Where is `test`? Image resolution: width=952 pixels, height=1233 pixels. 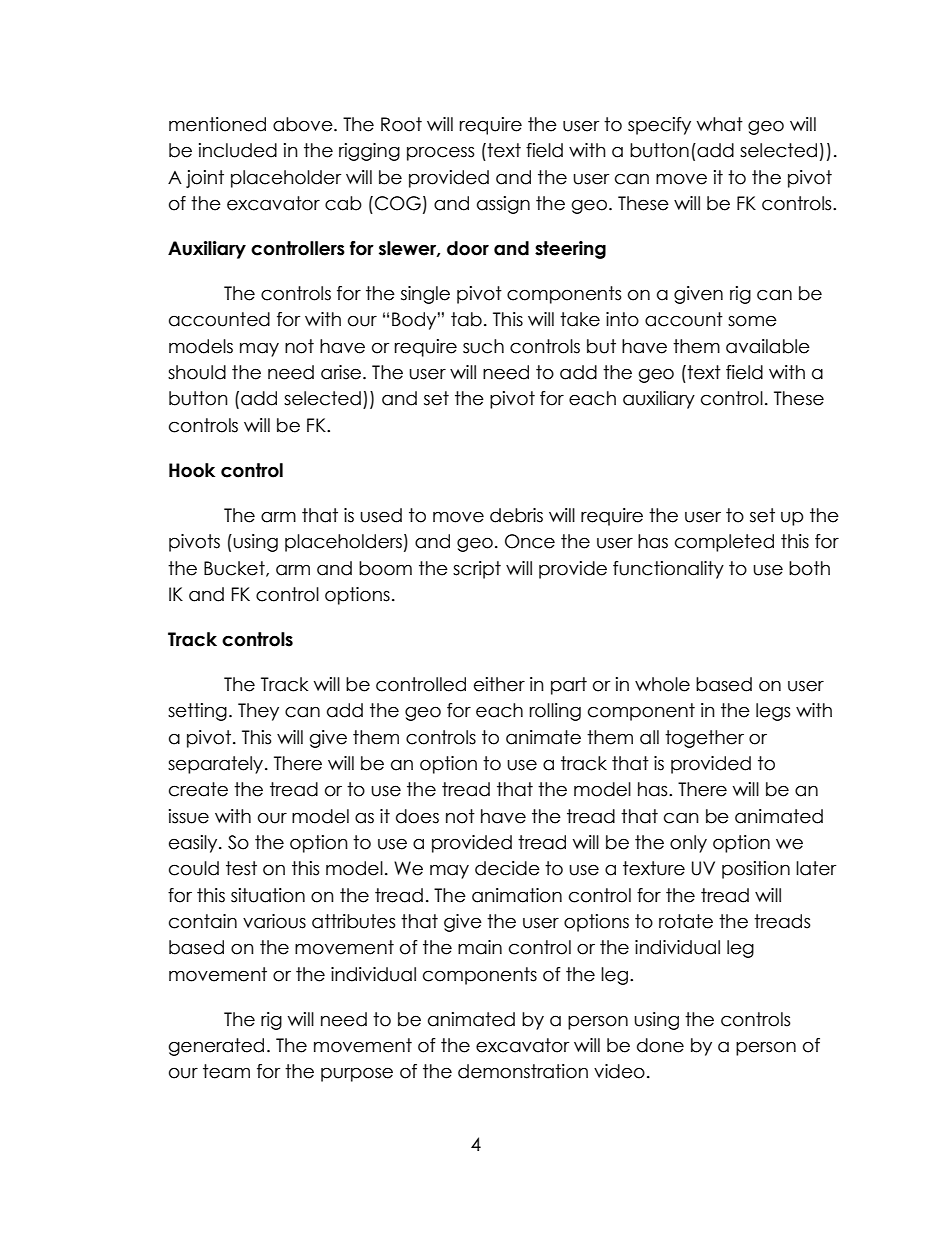
test is located at coordinates (241, 868).
